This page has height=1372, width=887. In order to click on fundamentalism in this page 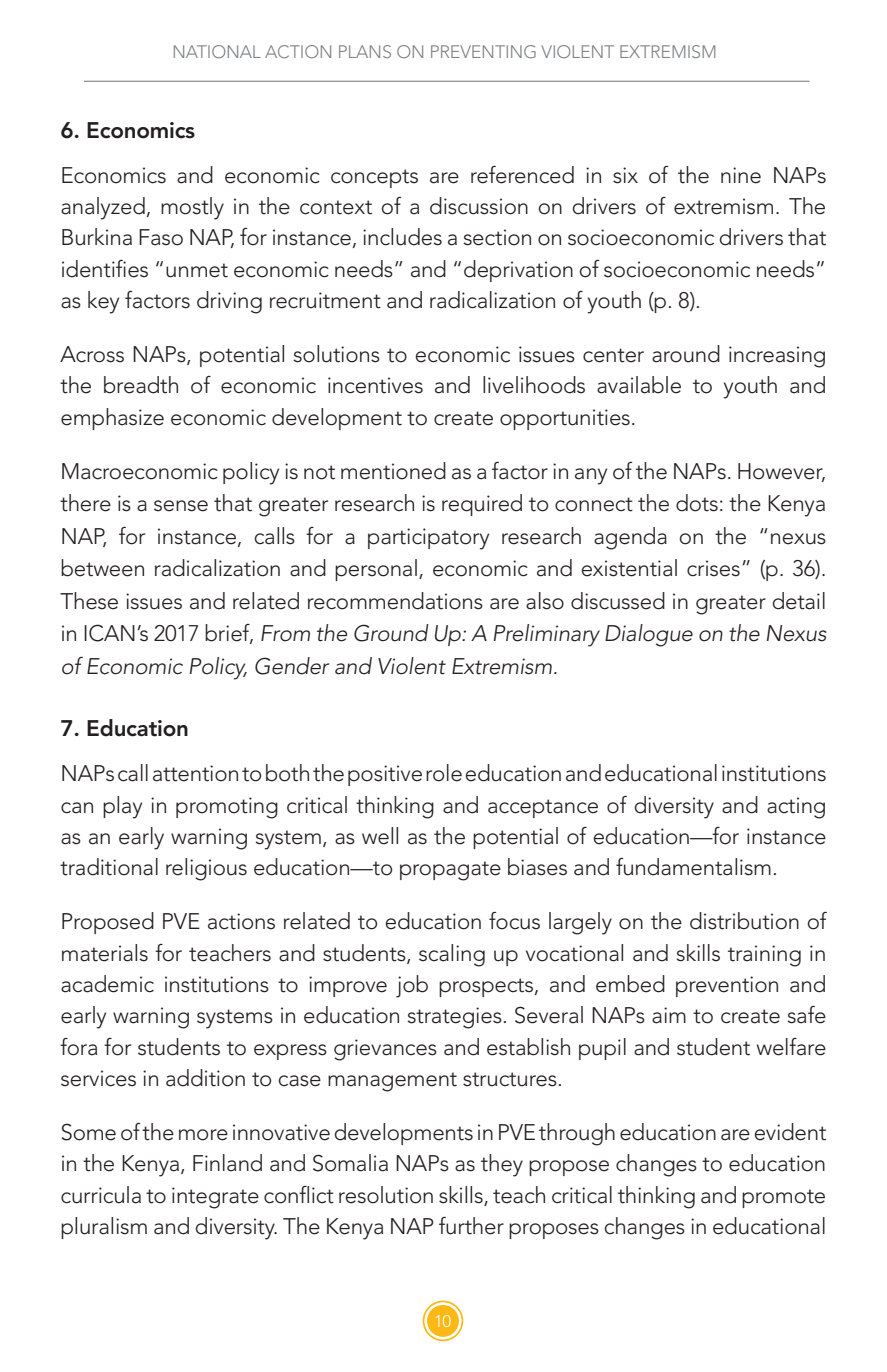, I will do `click(693, 867)`.
